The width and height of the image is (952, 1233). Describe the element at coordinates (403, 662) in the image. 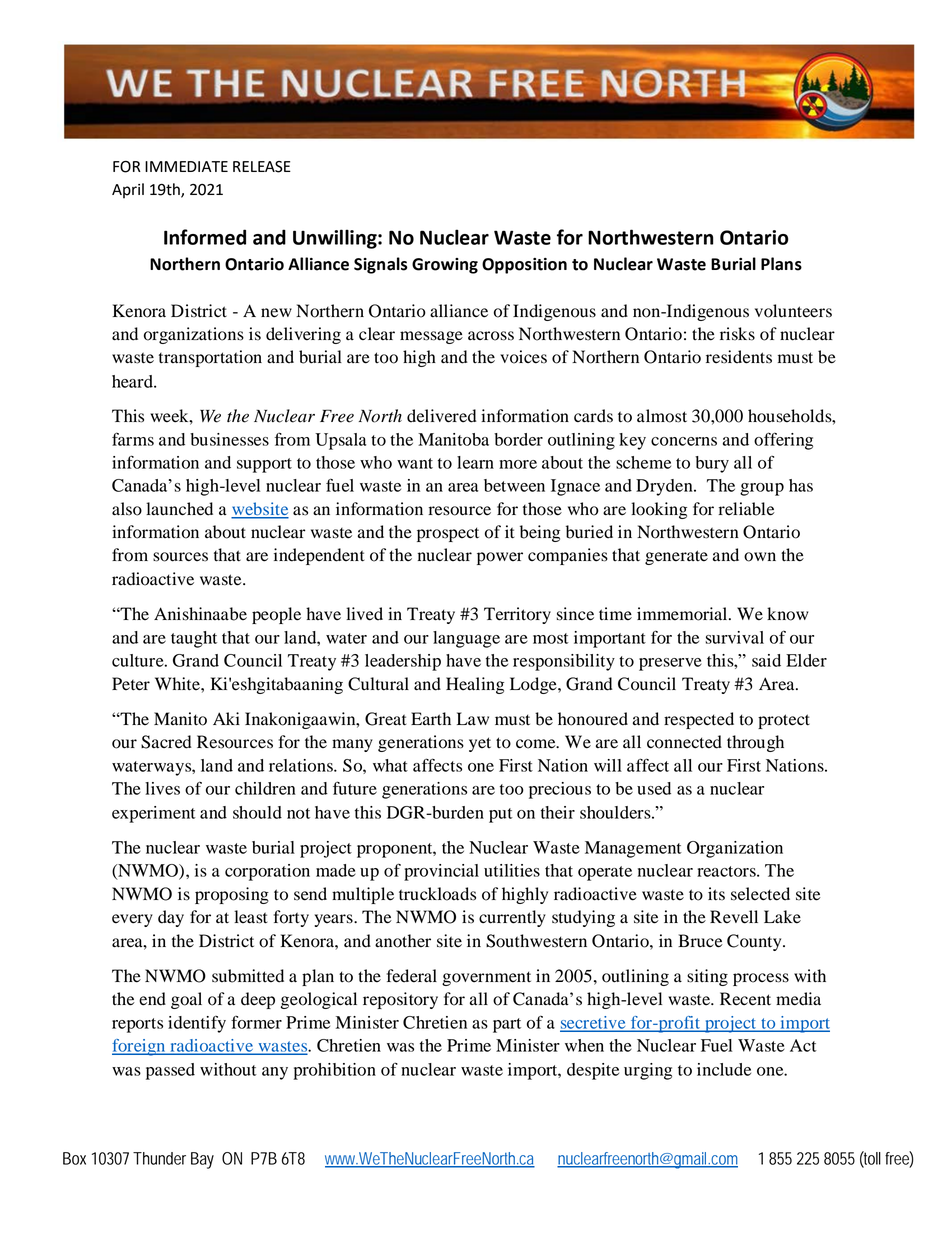

I see `leadership` at that location.
